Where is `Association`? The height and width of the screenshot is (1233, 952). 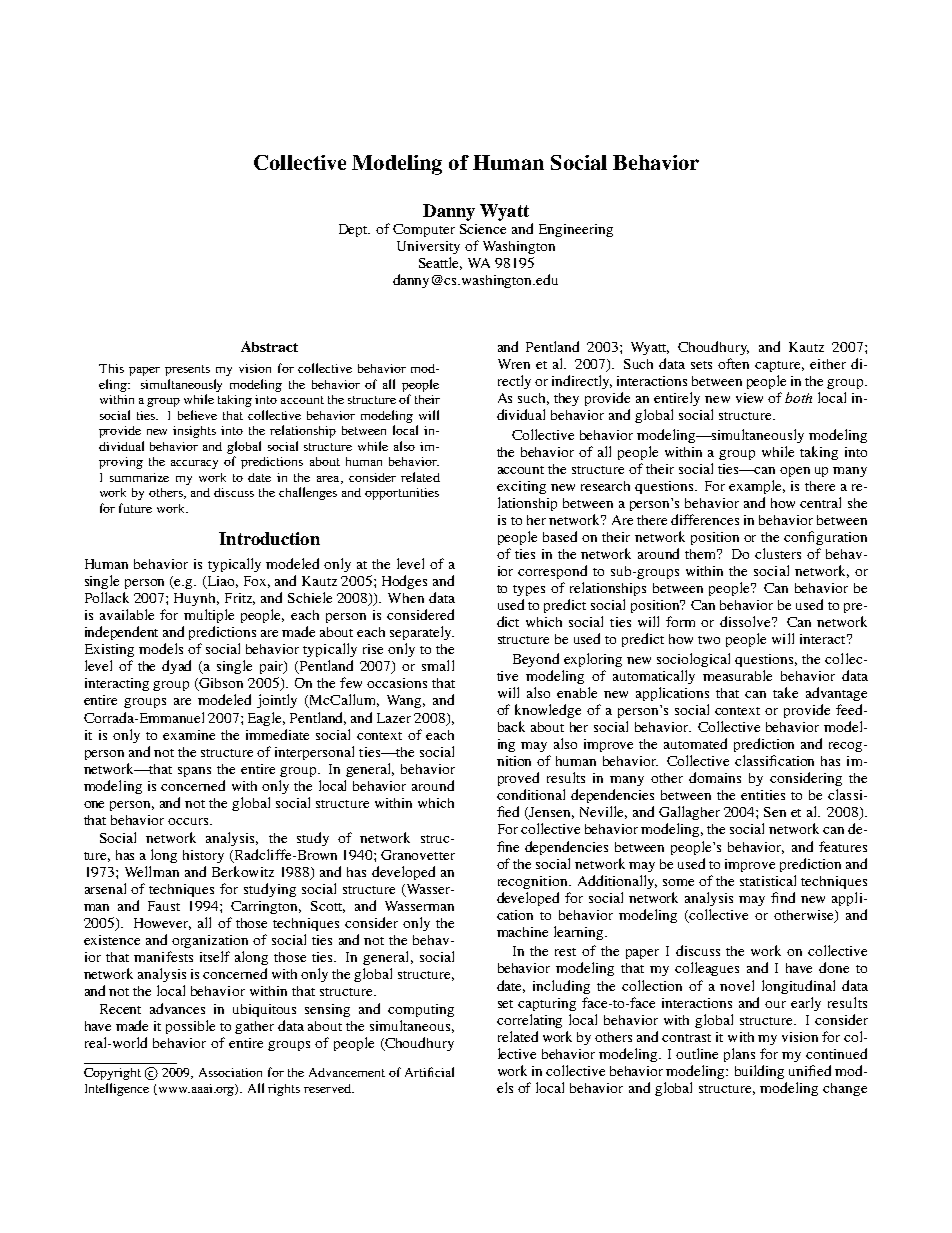
Association is located at coordinates (230, 1072).
